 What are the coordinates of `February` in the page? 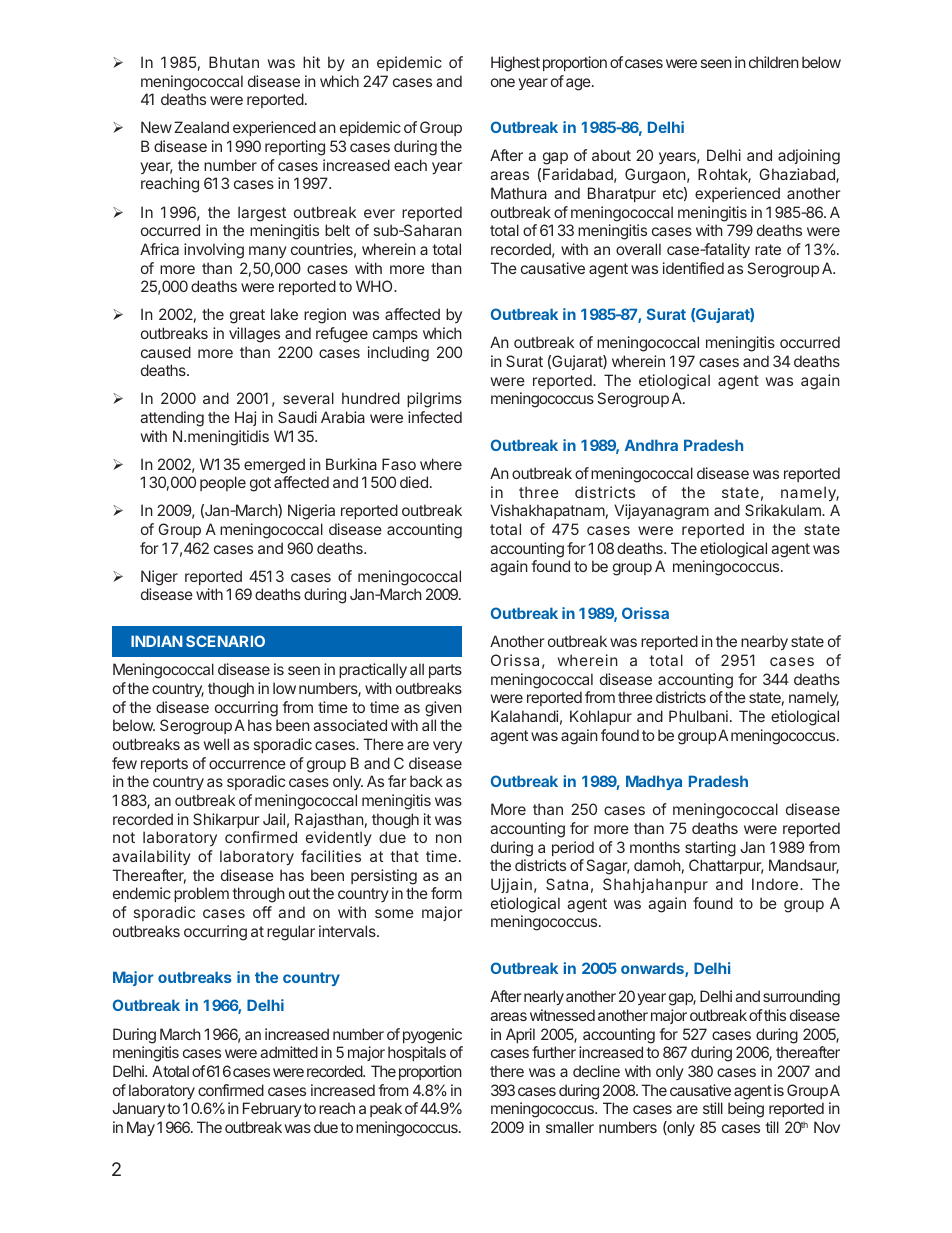 It's located at (272, 1109).
